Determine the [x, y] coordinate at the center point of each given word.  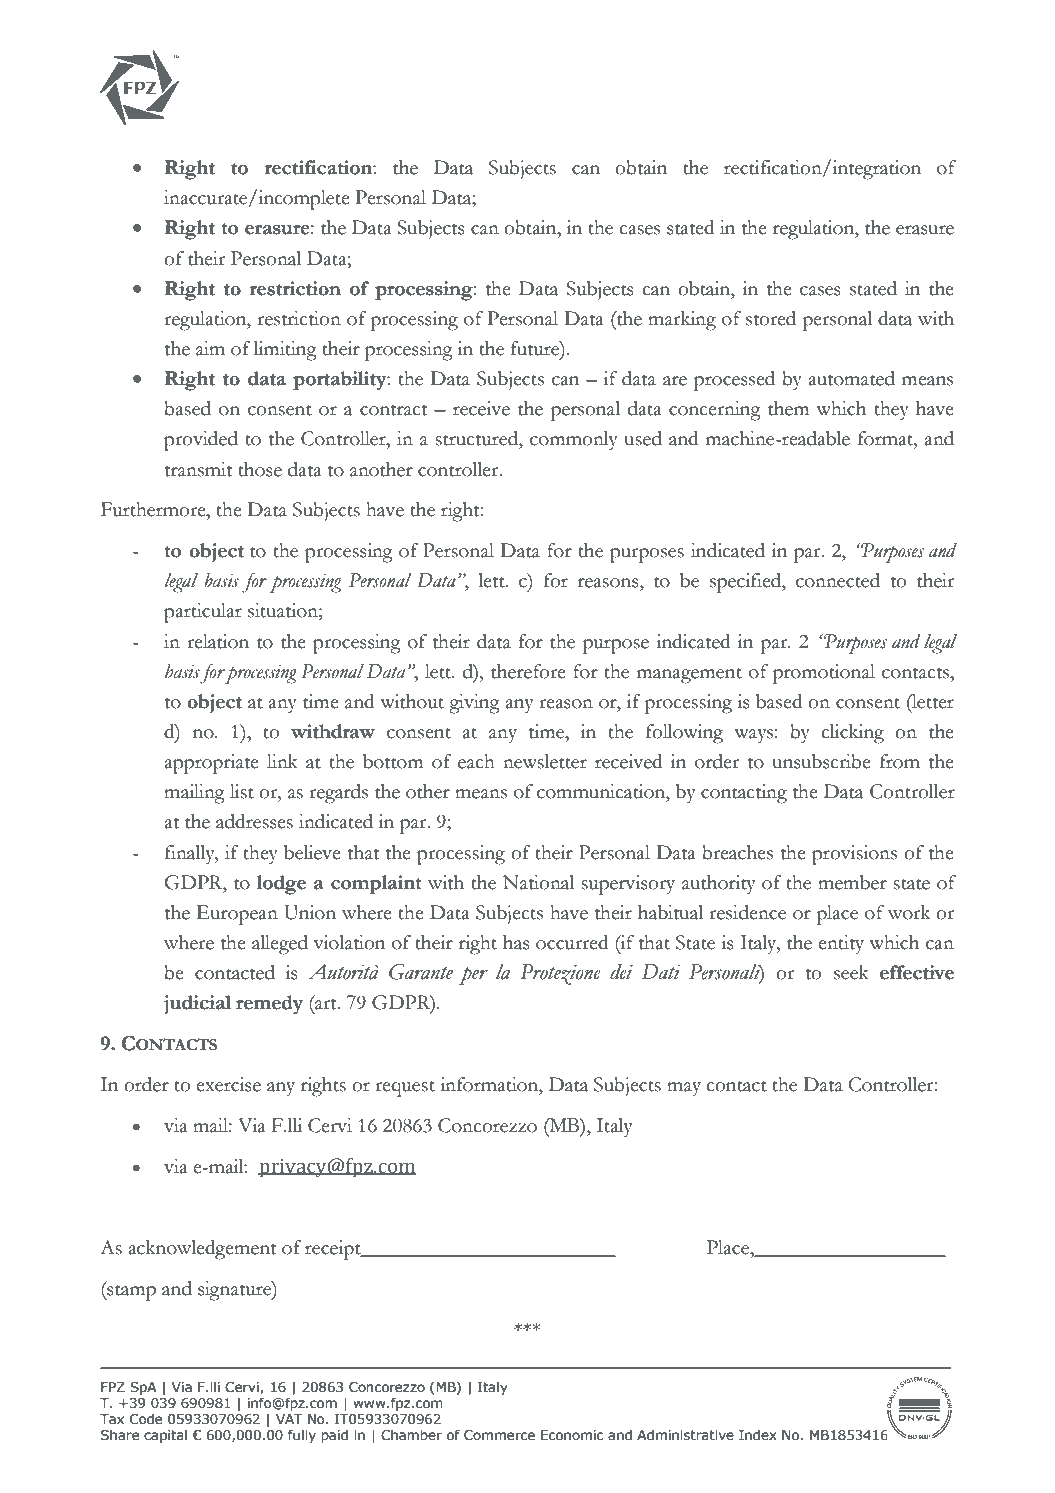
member [852, 882]
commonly [574, 441]
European [237, 915]
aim [210, 348]
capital [165, 1436]
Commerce [499, 1435]
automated [851, 378]
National [538, 882]
